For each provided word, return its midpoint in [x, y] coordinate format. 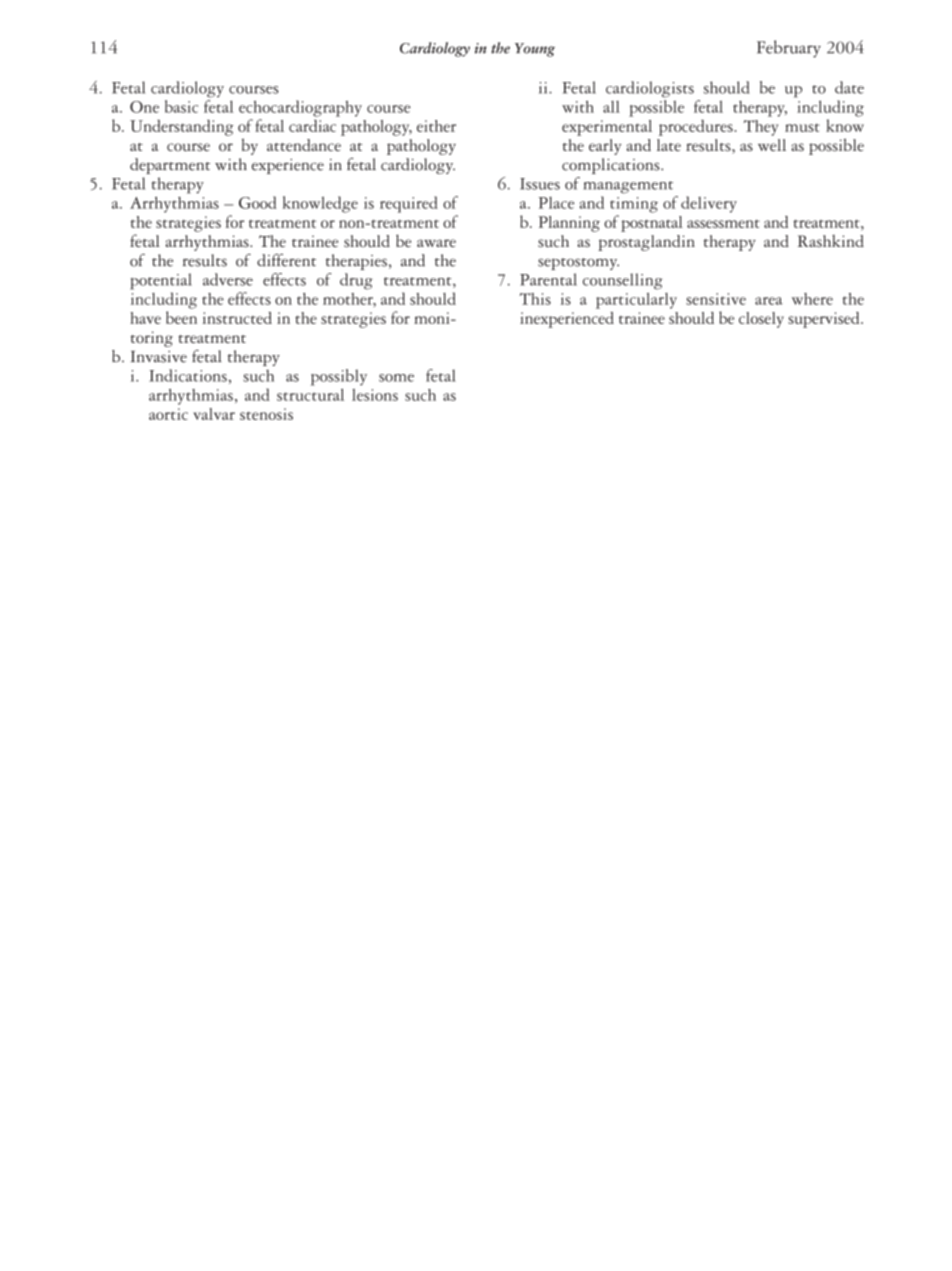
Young [535, 50]
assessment [723, 223]
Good [257, 202]
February [789, 49]
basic [181, 106]
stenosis [266, 414]
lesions [375, 395]
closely [761, 320]
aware [436, 243]
